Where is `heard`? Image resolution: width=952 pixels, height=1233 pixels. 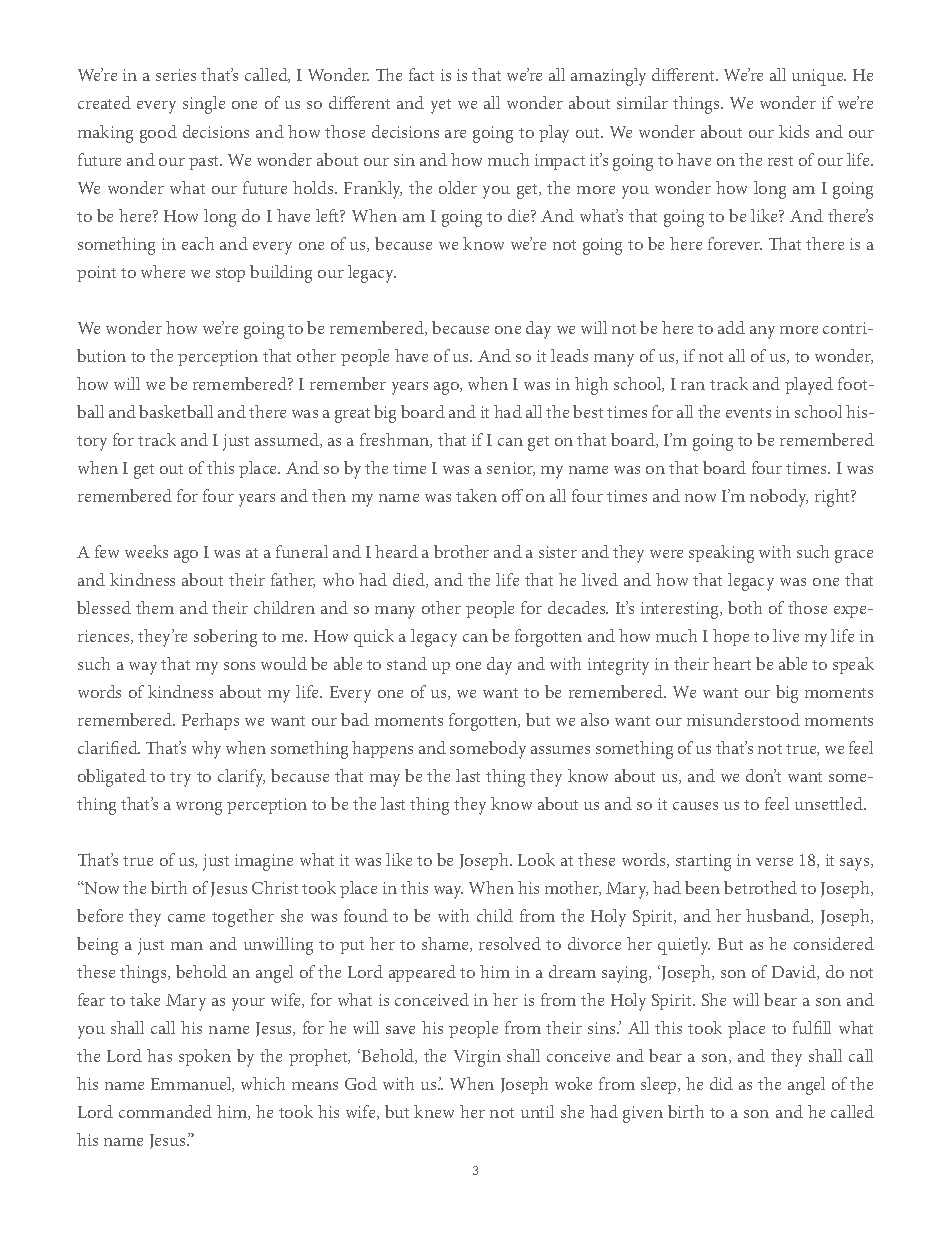 heard is located at coordinates (396, 551).
